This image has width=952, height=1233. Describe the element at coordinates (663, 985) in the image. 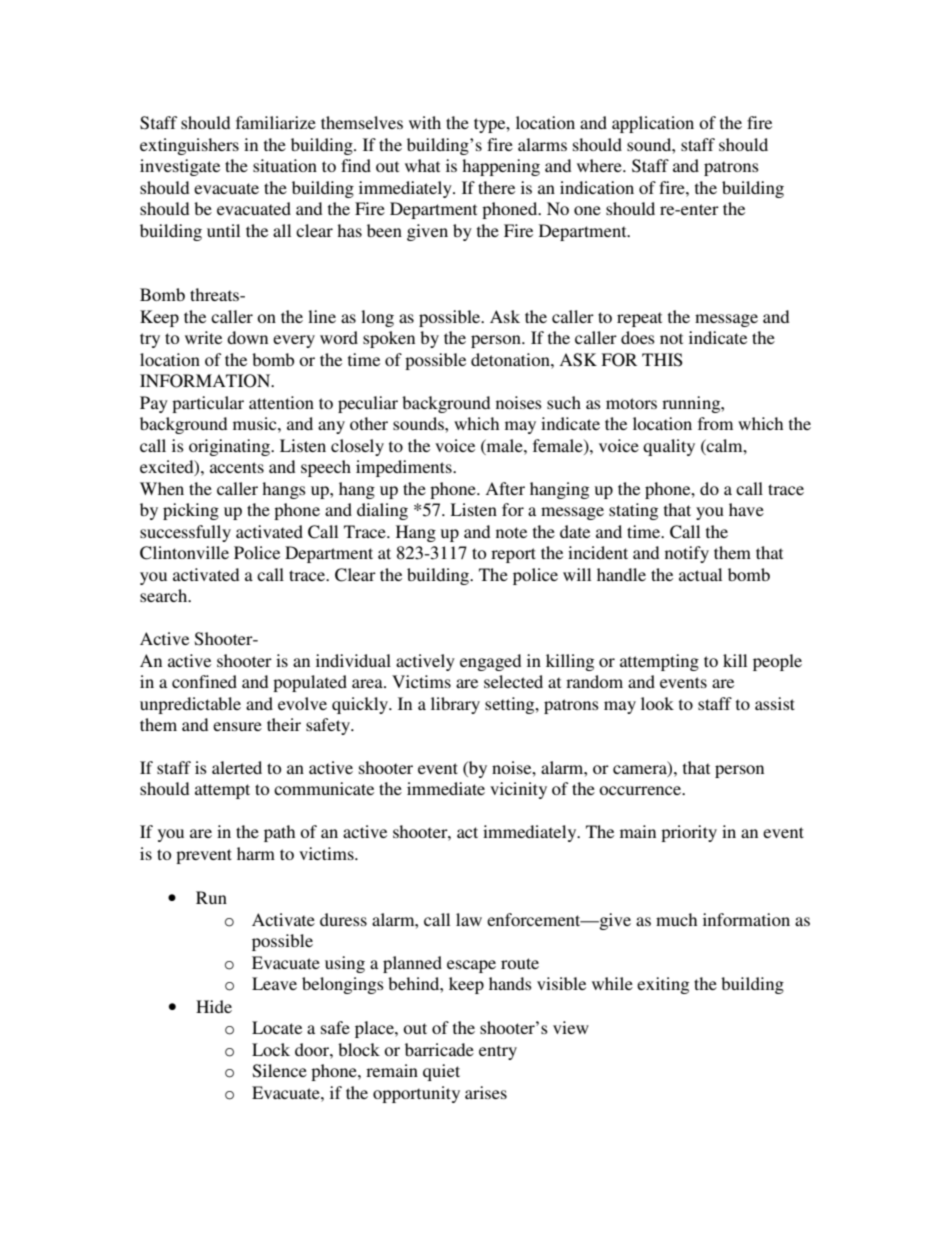

I see `exiting` at that location.
